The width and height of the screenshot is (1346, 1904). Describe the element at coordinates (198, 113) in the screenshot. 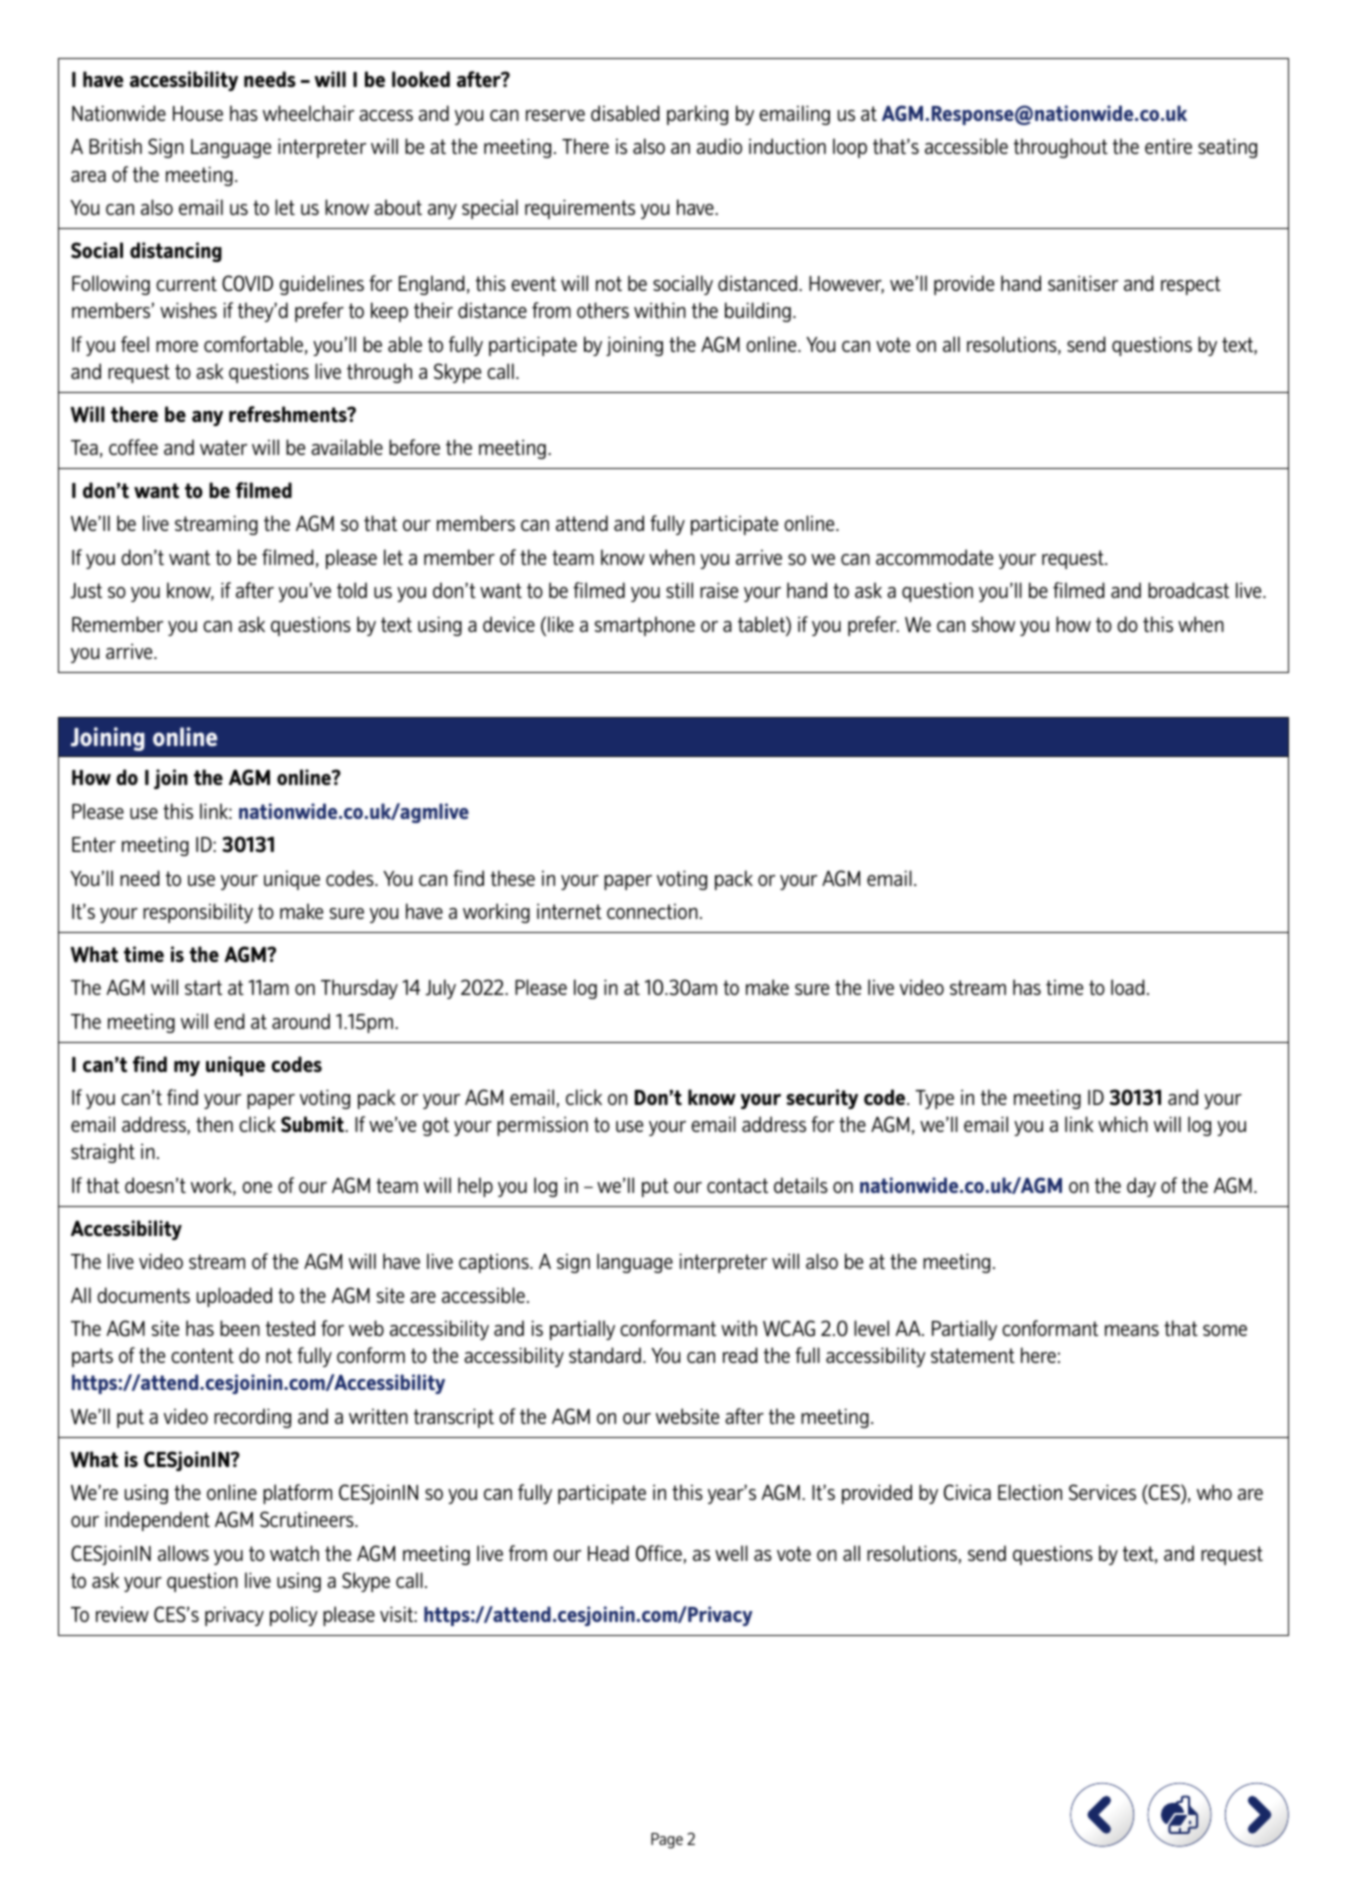

I see `House` at that location.
